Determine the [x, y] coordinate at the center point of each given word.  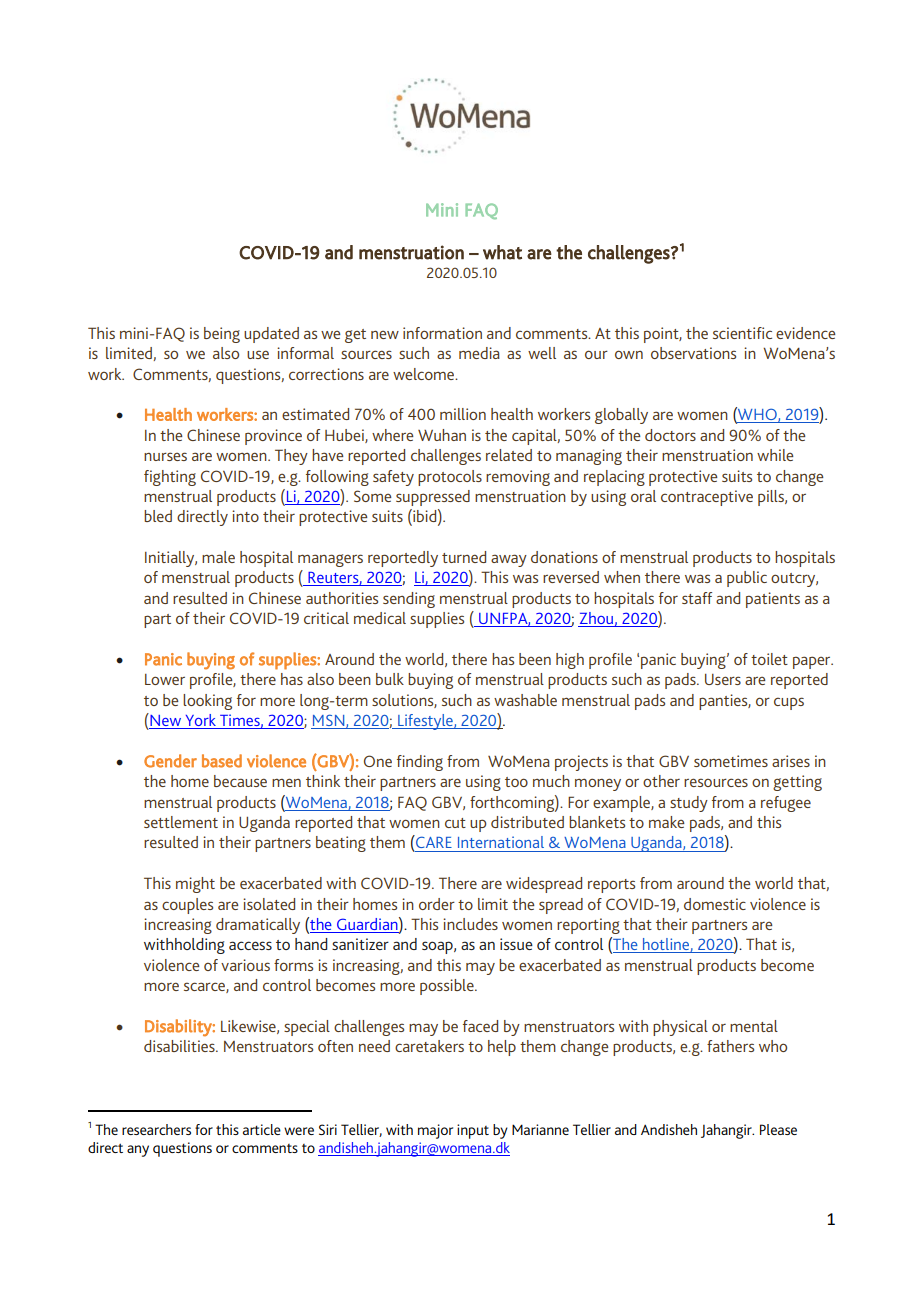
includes [470, 924]
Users [723, 679]
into [245, 516]
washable [525, 700]
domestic [715, 904]
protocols [450, 478]
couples [187, 906]
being [222, 335]
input [473, 1131]
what [502, 252]
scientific [742, 333]
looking [207, 702]
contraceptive [707, 498]
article [262, 1129]
